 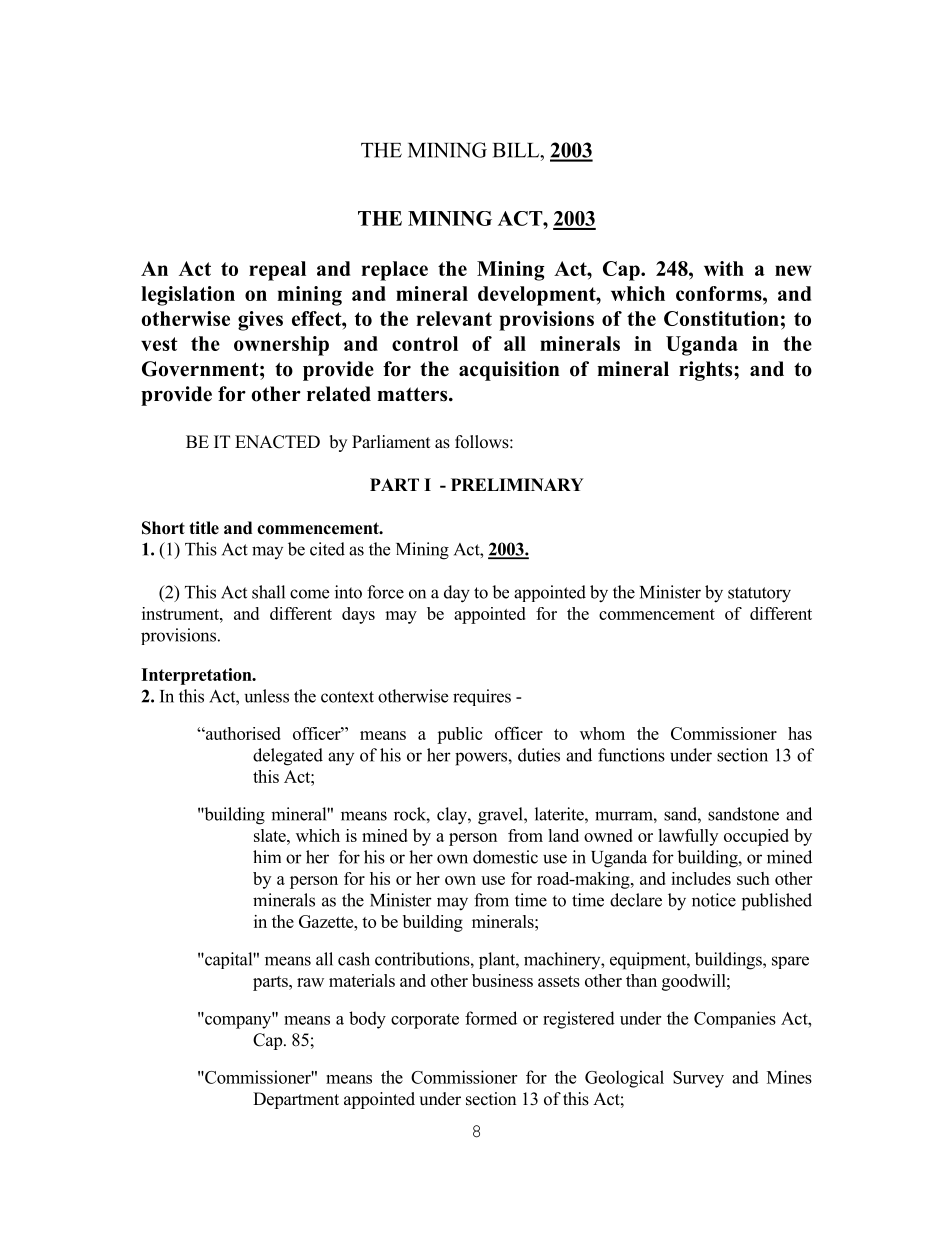 What do you see at coordinates (310, 982) in the image?
I see `raw` at bounding box center [310, 982].
